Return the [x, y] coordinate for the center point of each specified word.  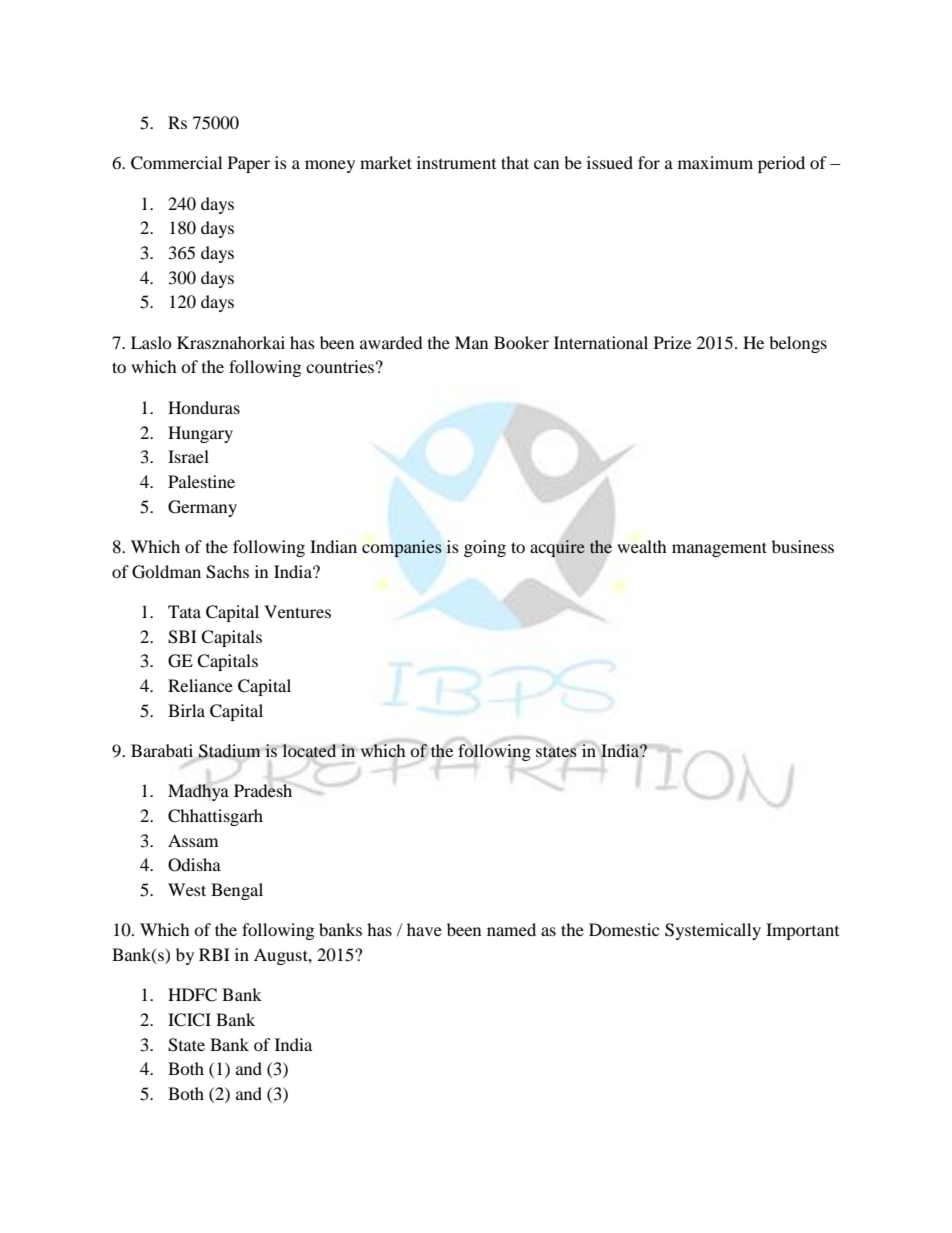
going [485, 548]
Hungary [200, 434]
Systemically [713, 931]
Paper [249, 164]
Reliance [200, 685]
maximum [715, 162]
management [719, 549]
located [309, 751]
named [511, 929]
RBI [214, 954]
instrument [456, 162]
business [803, 546]
